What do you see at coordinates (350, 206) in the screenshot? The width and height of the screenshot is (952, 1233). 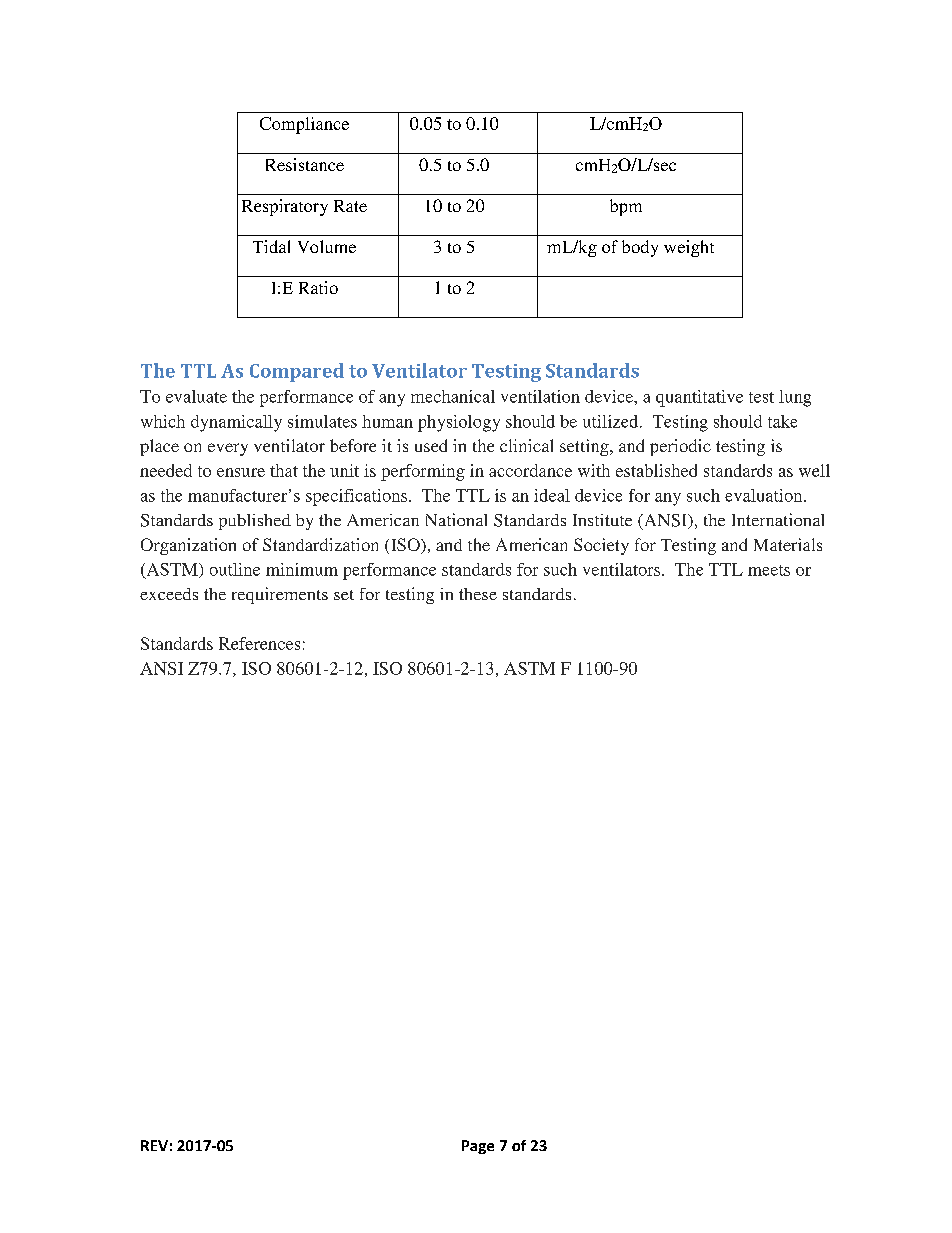 I see `Rate` at bounding box center [350, 206].
